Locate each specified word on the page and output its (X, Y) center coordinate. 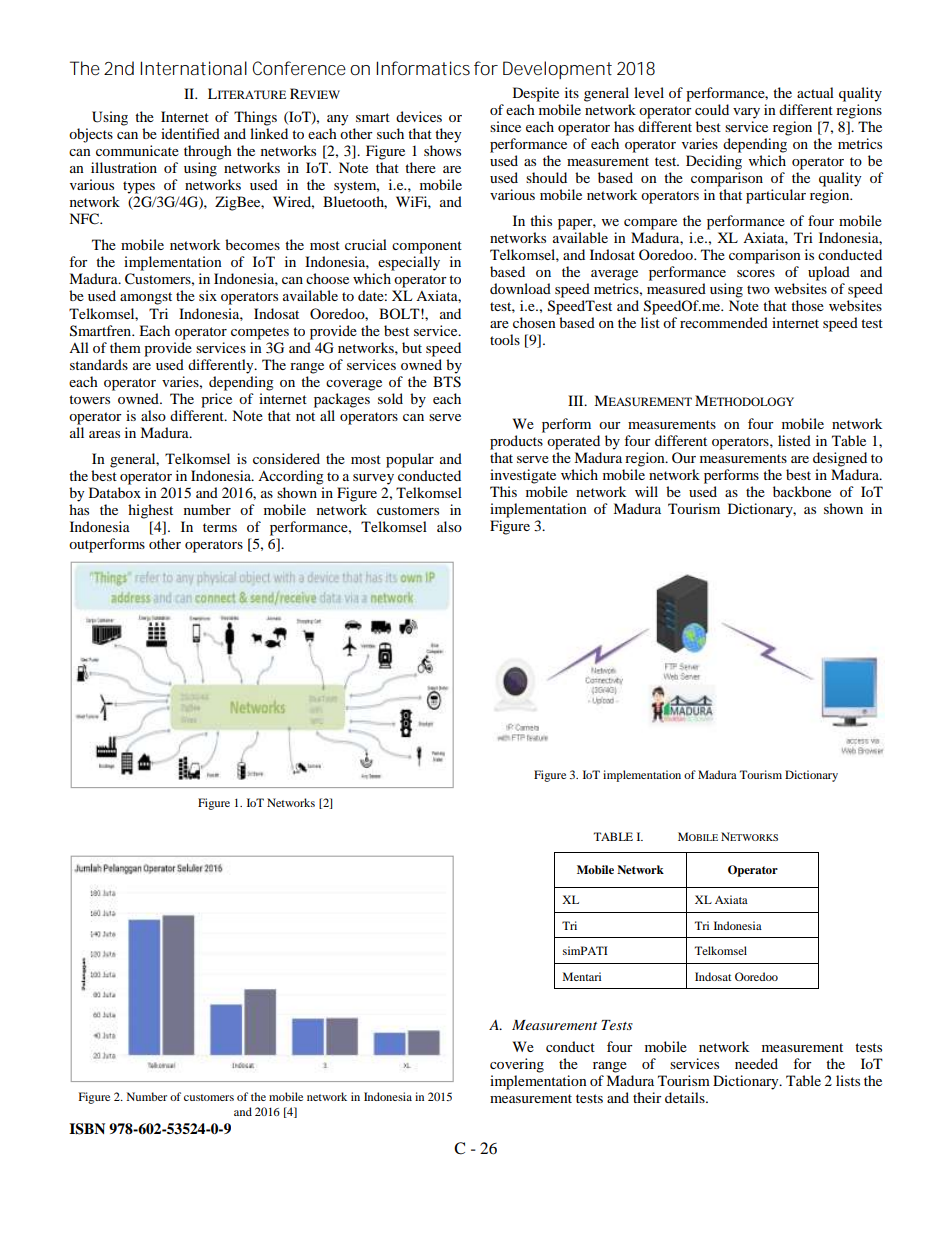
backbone (802, 491)
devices (419, 116)
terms (220, 527)
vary (746, 113)
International (193, 68)
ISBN (87, 1129)
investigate (523, 476)
